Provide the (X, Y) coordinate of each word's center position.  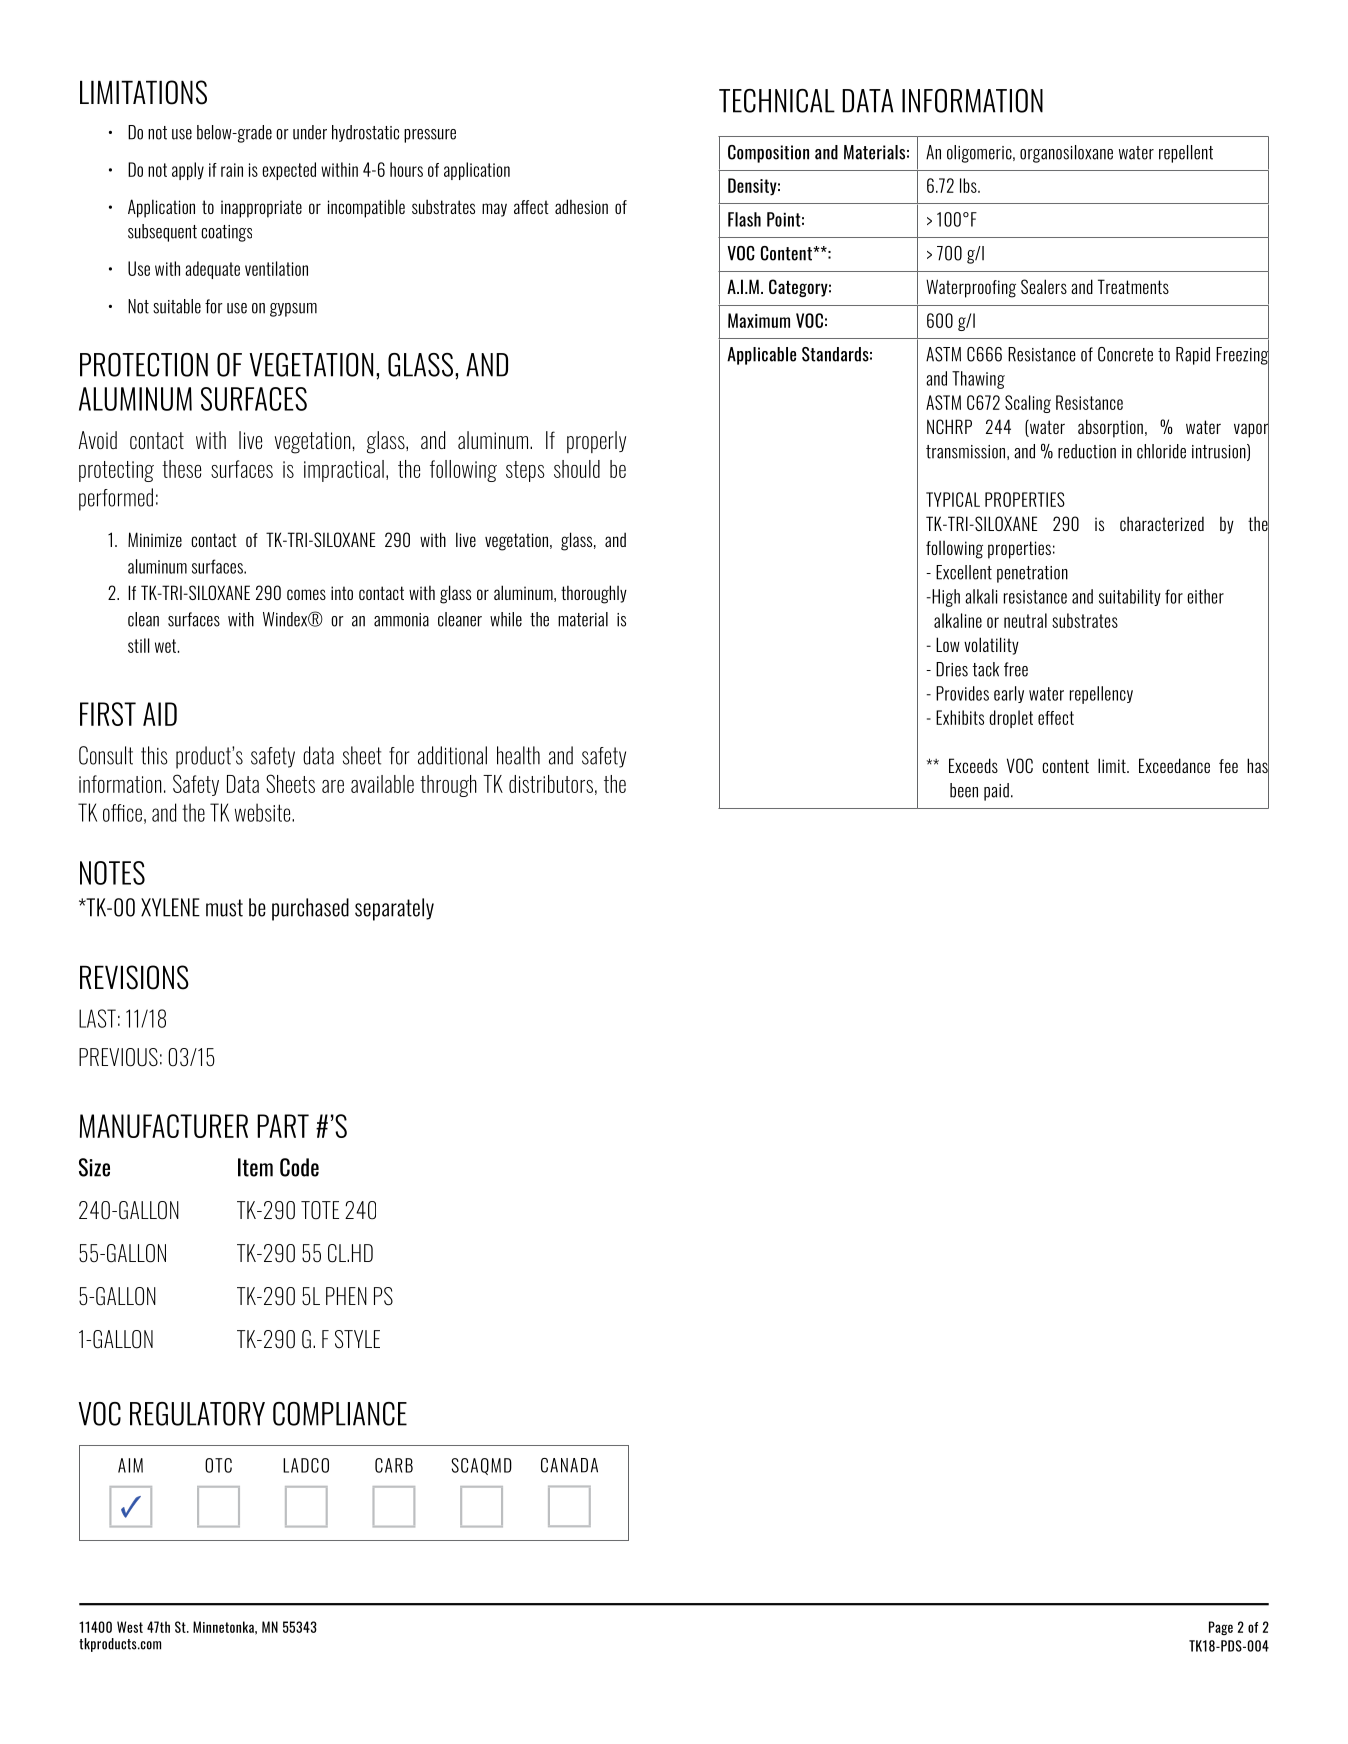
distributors (551, 784)
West (130, 1627)
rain (232, 170)
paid (996, 792)
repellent (1186, 154)
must (224, 908)
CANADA (569, 1465)
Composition (768, 154)
